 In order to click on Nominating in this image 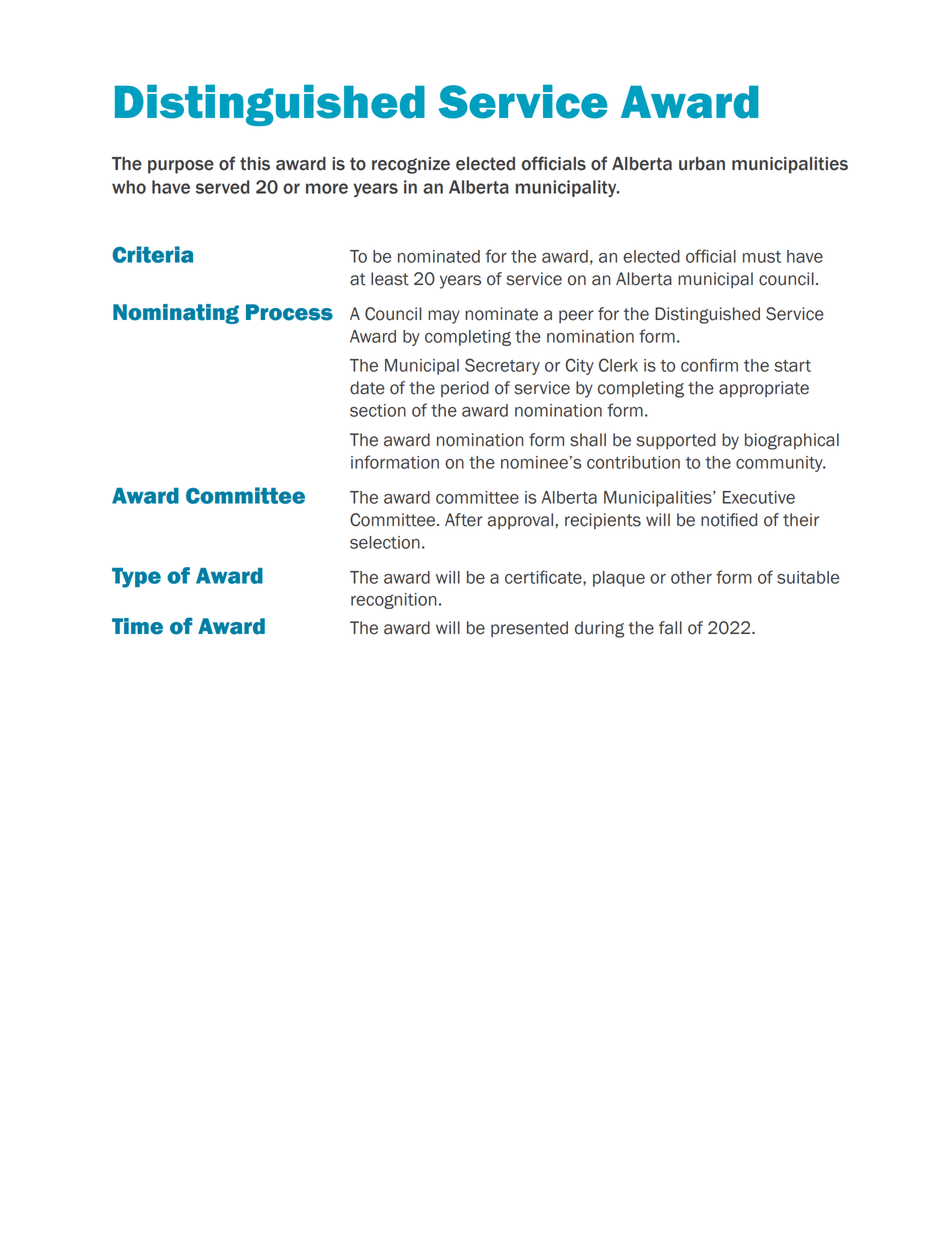, I will do `click(176, 314)`.
